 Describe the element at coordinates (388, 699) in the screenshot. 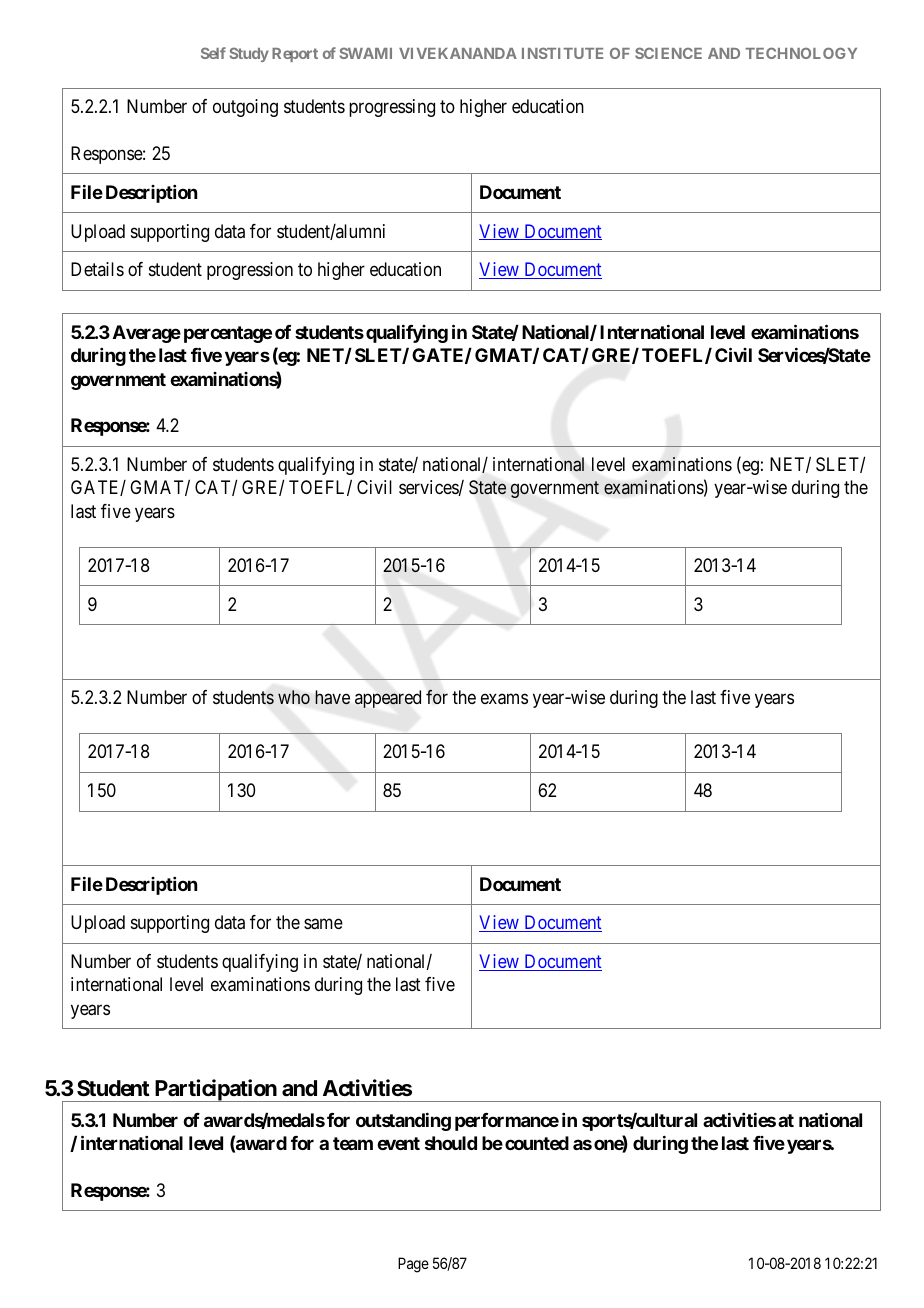

I see `appeared` at that location.
